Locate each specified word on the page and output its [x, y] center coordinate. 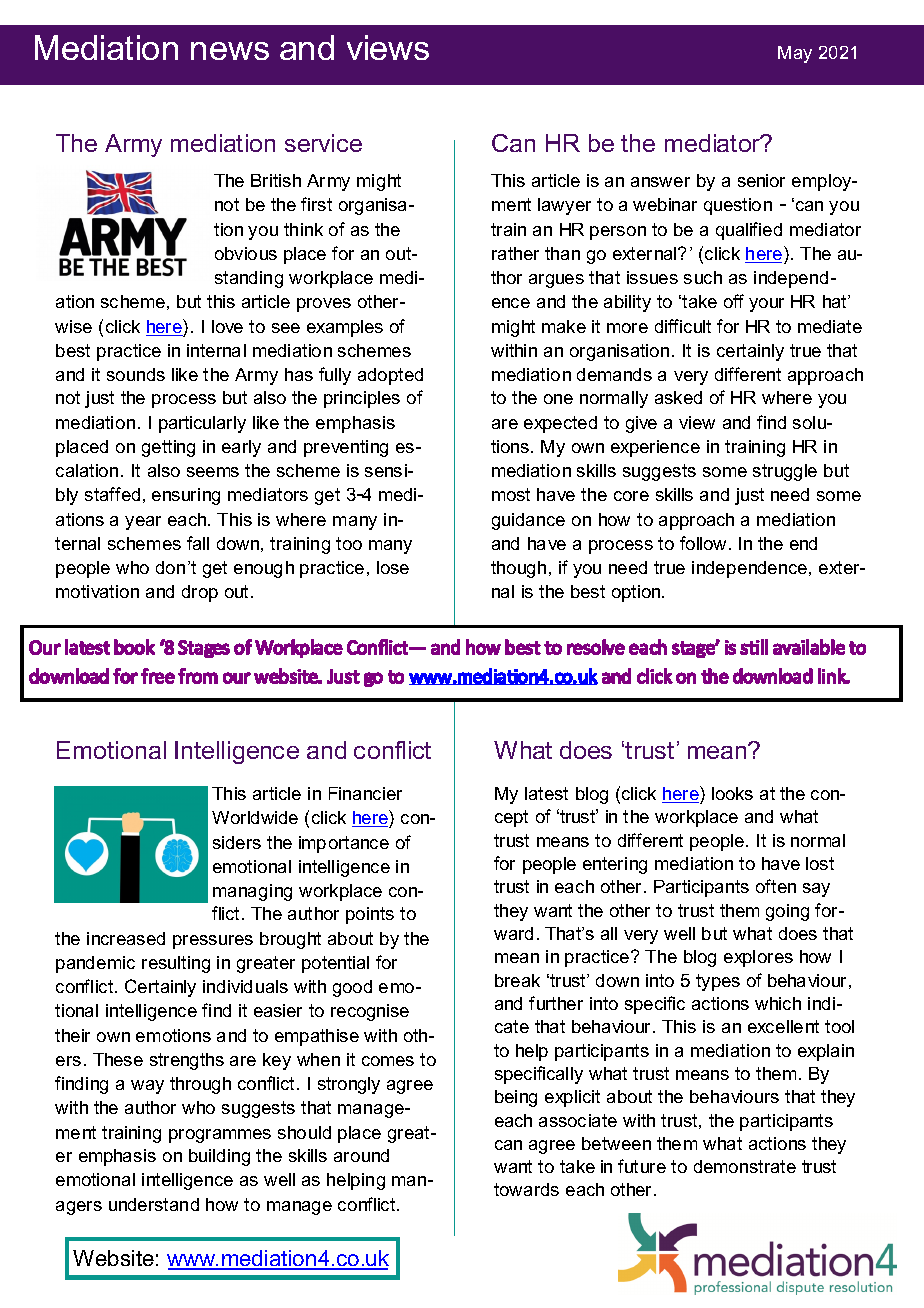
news [230, 51]
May [795, 54]
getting [168, 448]
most [511, 494]
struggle [785, 472]
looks [732, 793]
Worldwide [255, 817]
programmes [220, 1136]
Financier [365, 793]
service [323, 143]
